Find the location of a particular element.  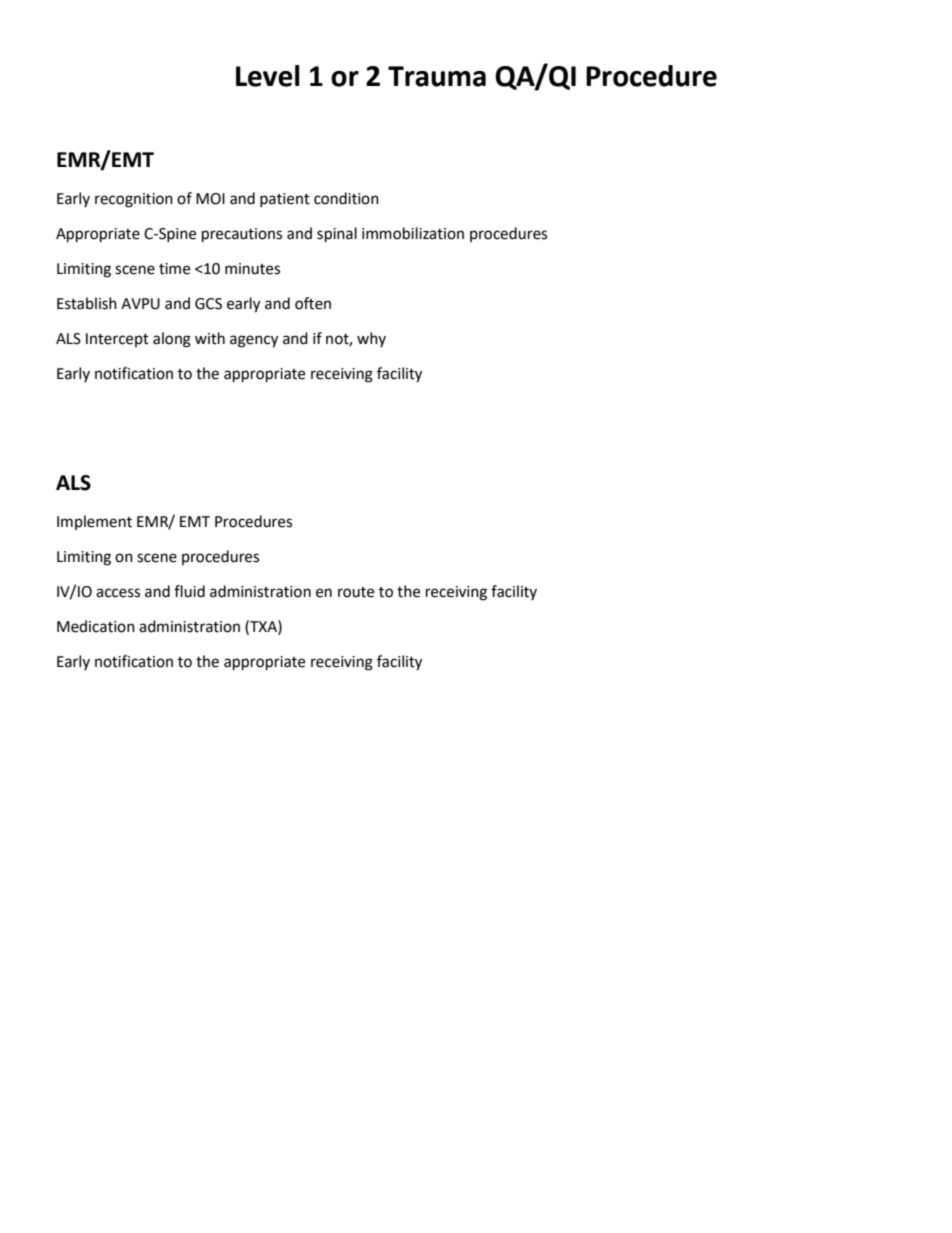

patient is located at coordinates (285, 200).
